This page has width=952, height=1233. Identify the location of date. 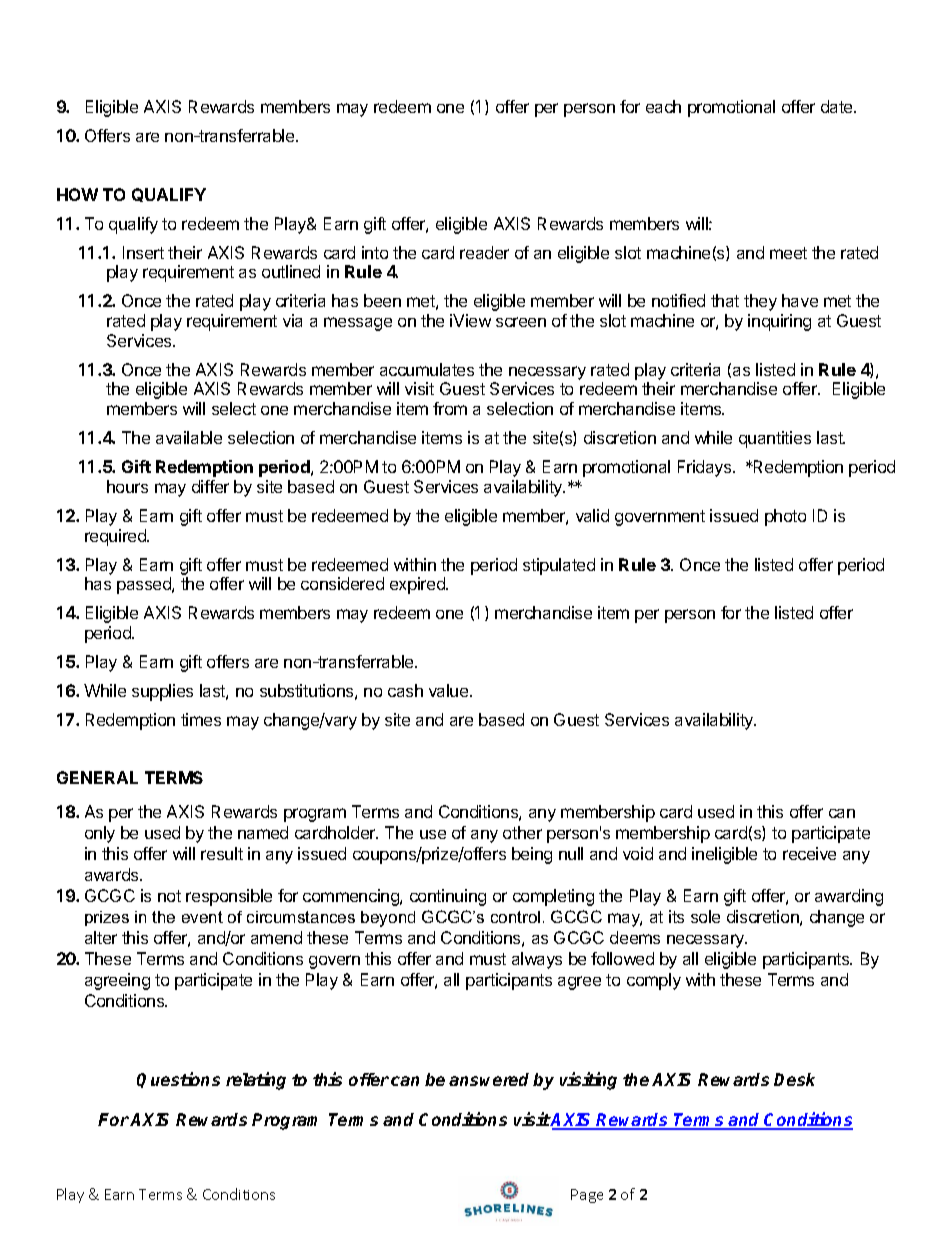
(838, 106).
